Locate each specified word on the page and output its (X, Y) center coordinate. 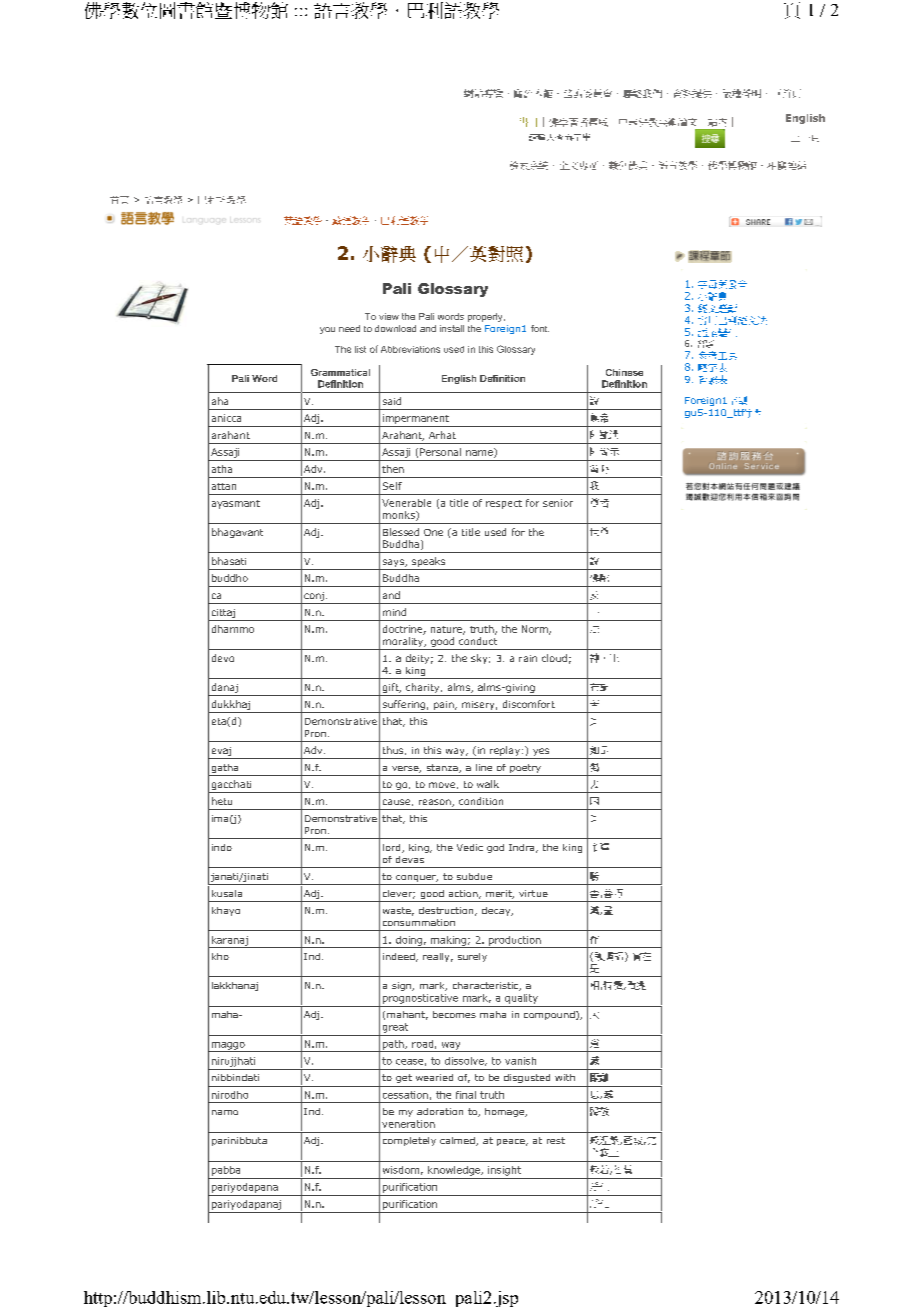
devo (223, 658)
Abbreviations (410, 349)
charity (424, 688)
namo (225, 1112)
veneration (408, 1124)
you (327, 330)
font (540, 328)
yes (541, 752)
